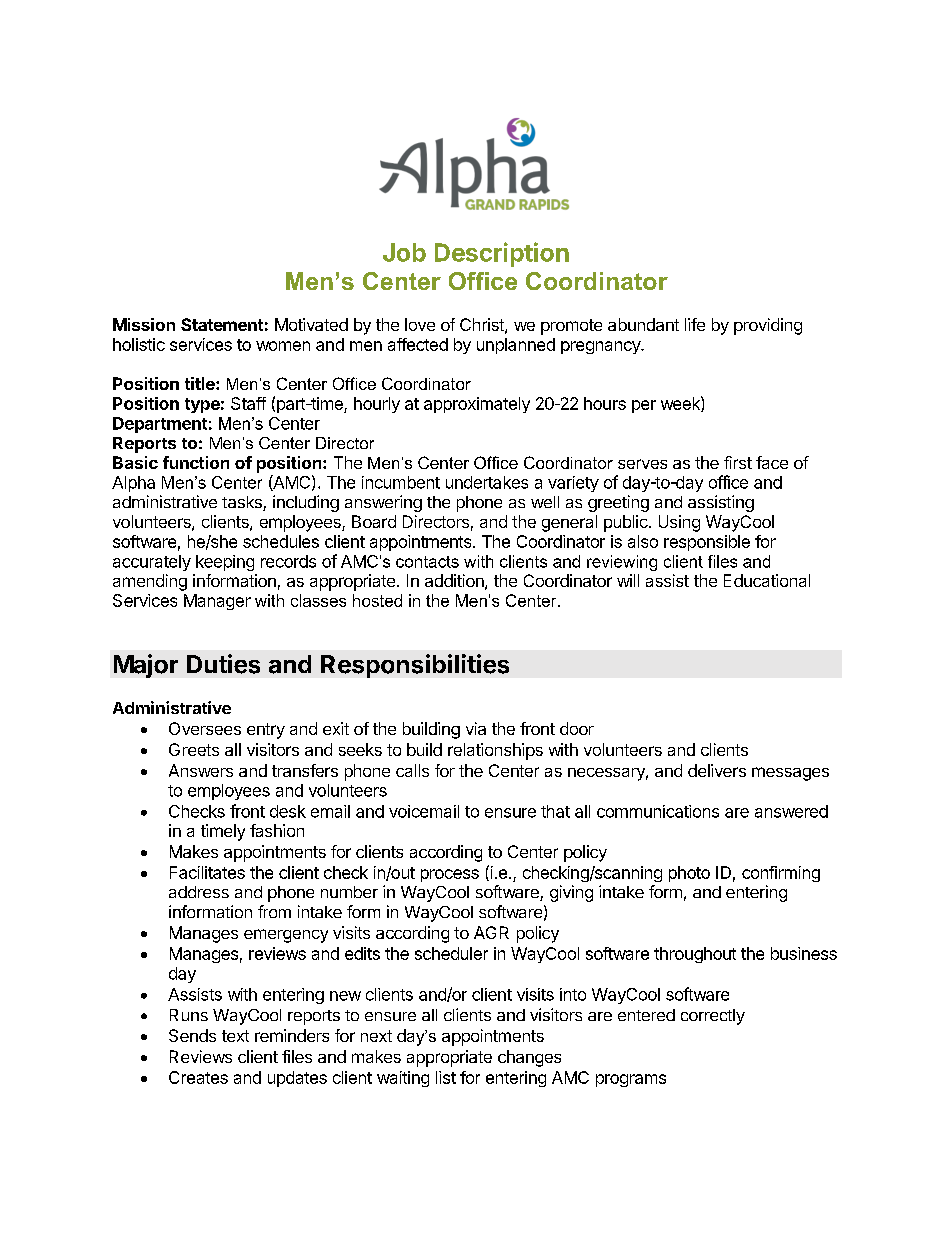 The width and height of the screenshot is (952, 1233). I want to click on first, so click(738, 462).
